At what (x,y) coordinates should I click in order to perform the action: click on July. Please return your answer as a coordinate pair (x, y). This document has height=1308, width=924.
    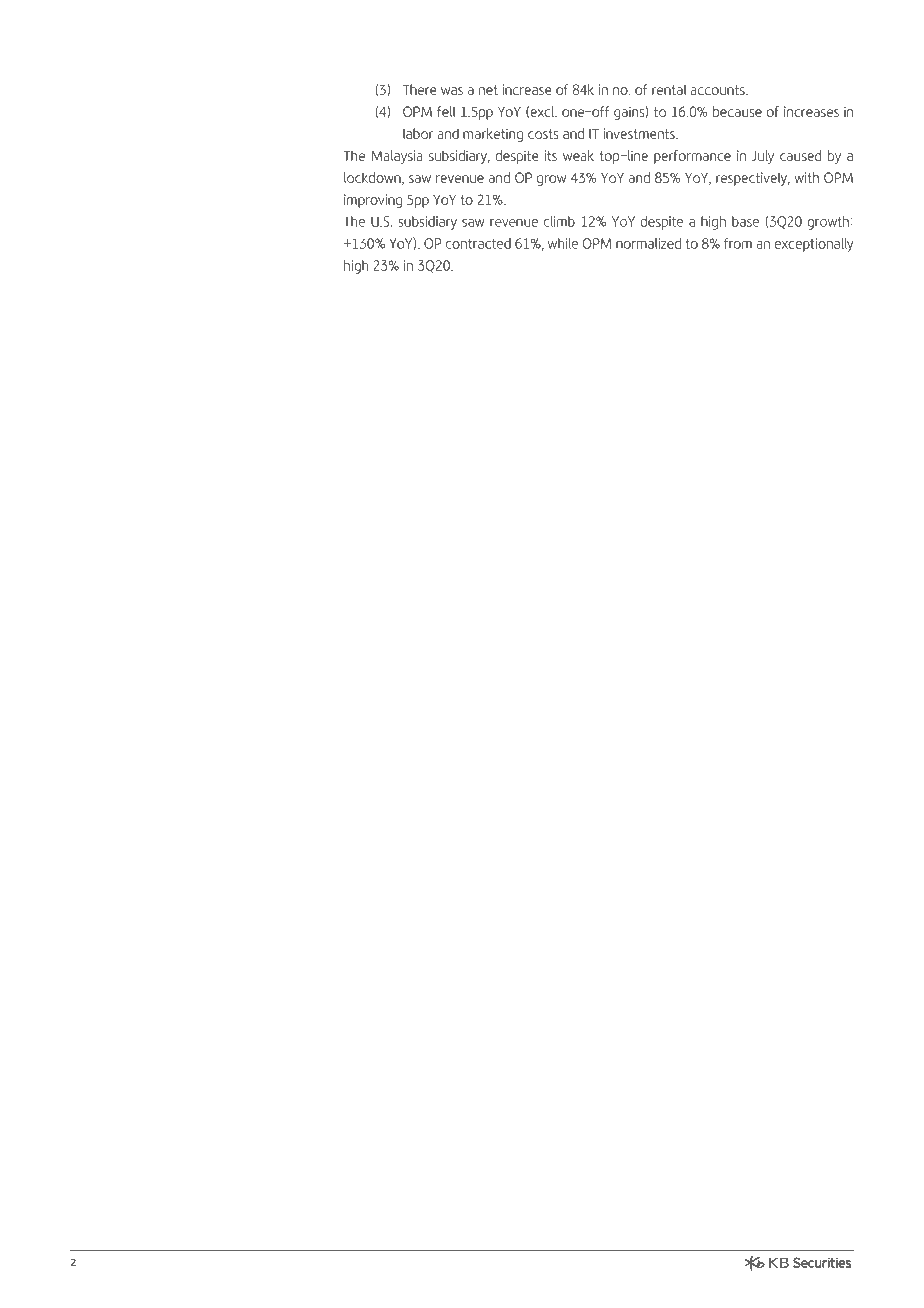
    Looking at the image, I should click on (763, 157).
